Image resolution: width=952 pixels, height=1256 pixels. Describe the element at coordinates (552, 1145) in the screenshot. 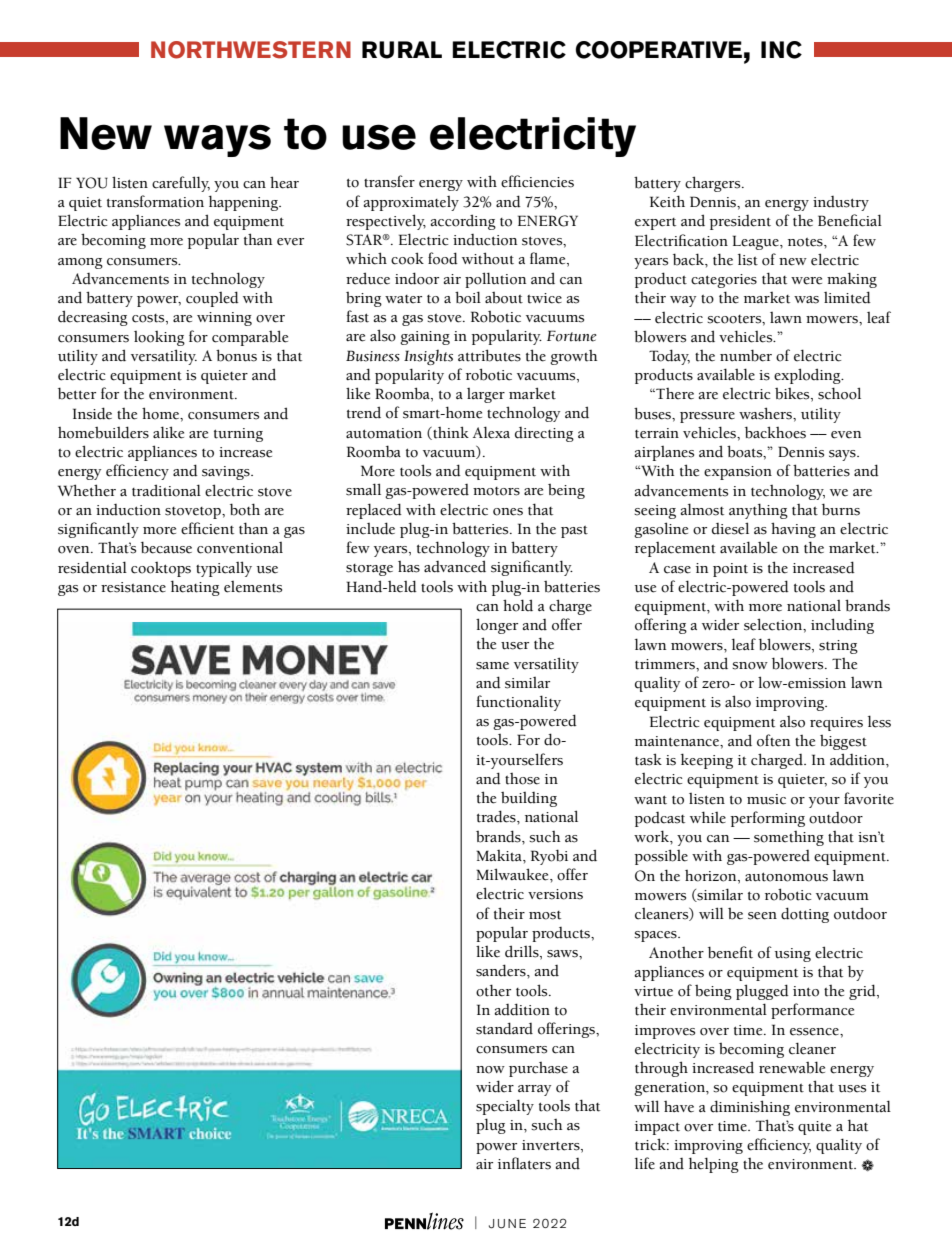

I see `inverters` at that location.
